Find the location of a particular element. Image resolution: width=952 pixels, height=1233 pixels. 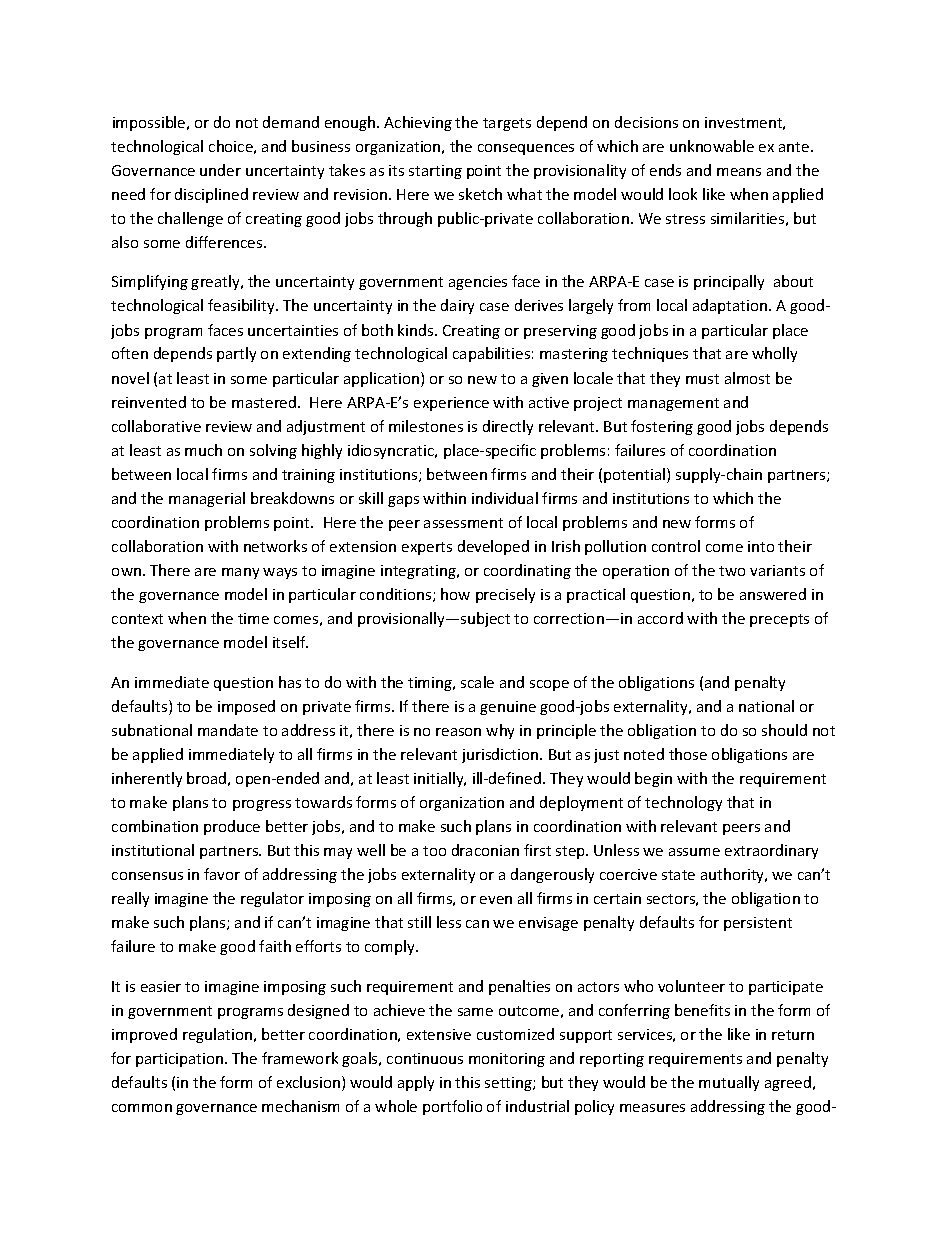

initially is located at coordinates (440, 779).
